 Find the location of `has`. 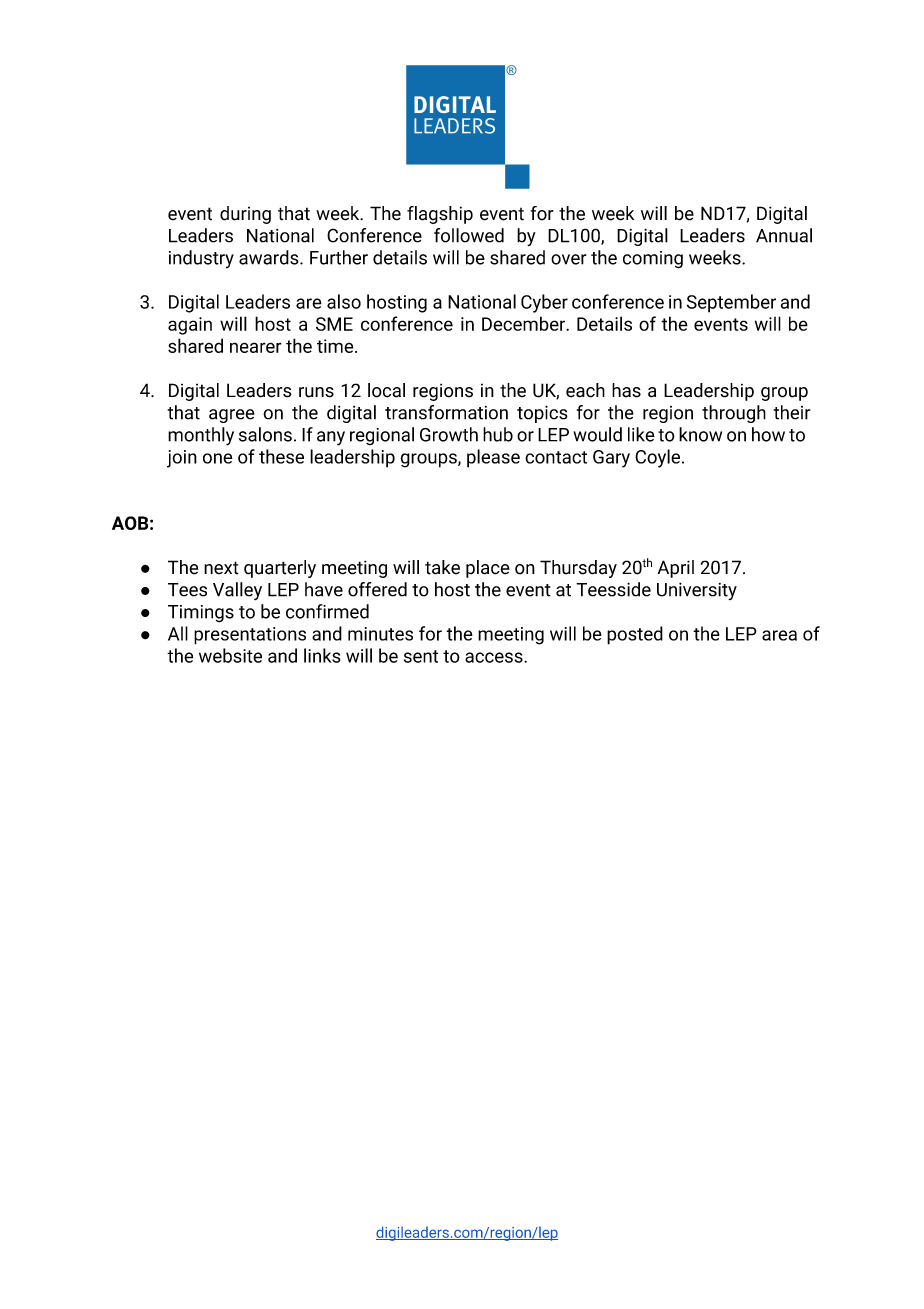

has is located at coordinates (626, 390).
